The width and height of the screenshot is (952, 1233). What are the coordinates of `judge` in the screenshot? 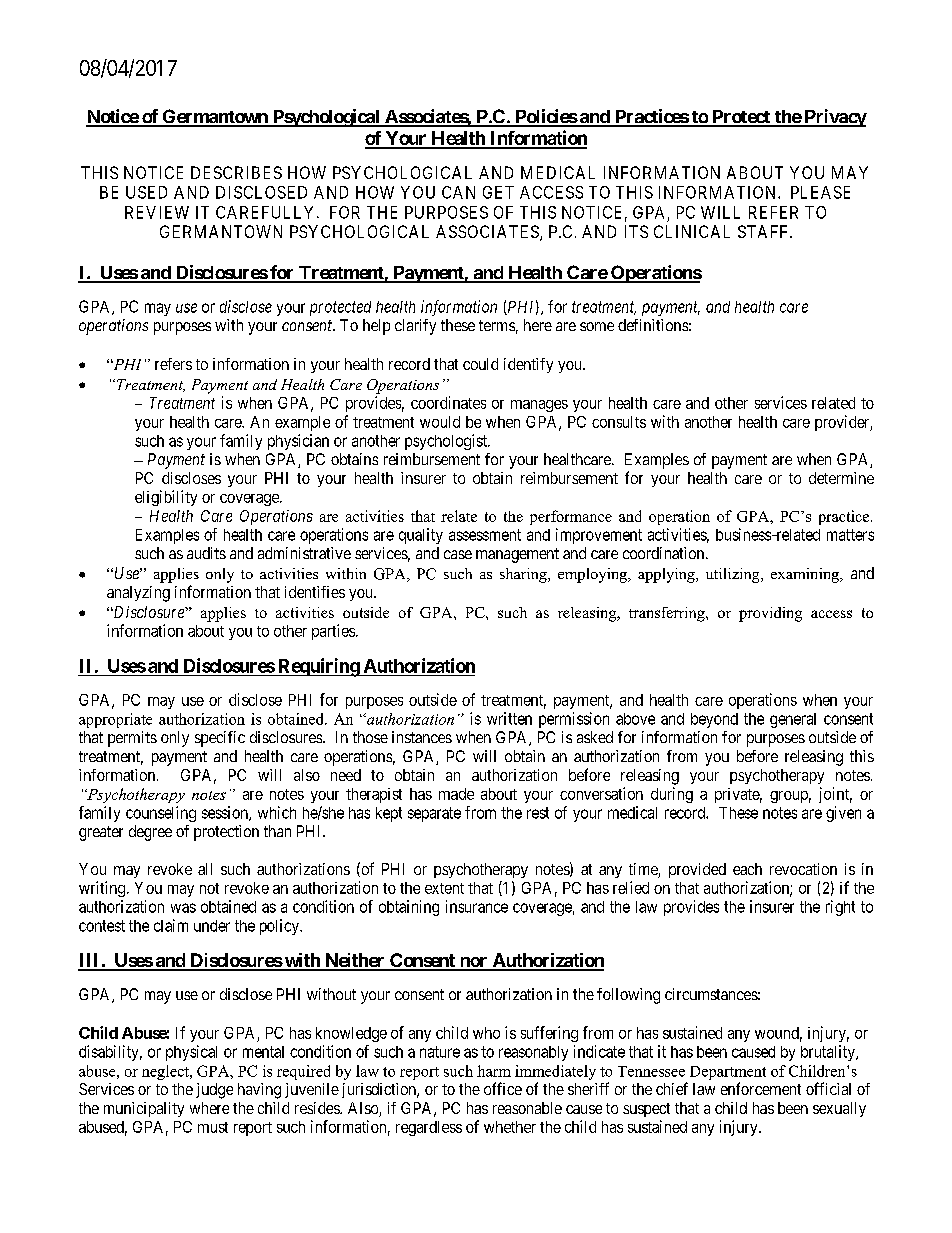 It's located at (214, 1091).
